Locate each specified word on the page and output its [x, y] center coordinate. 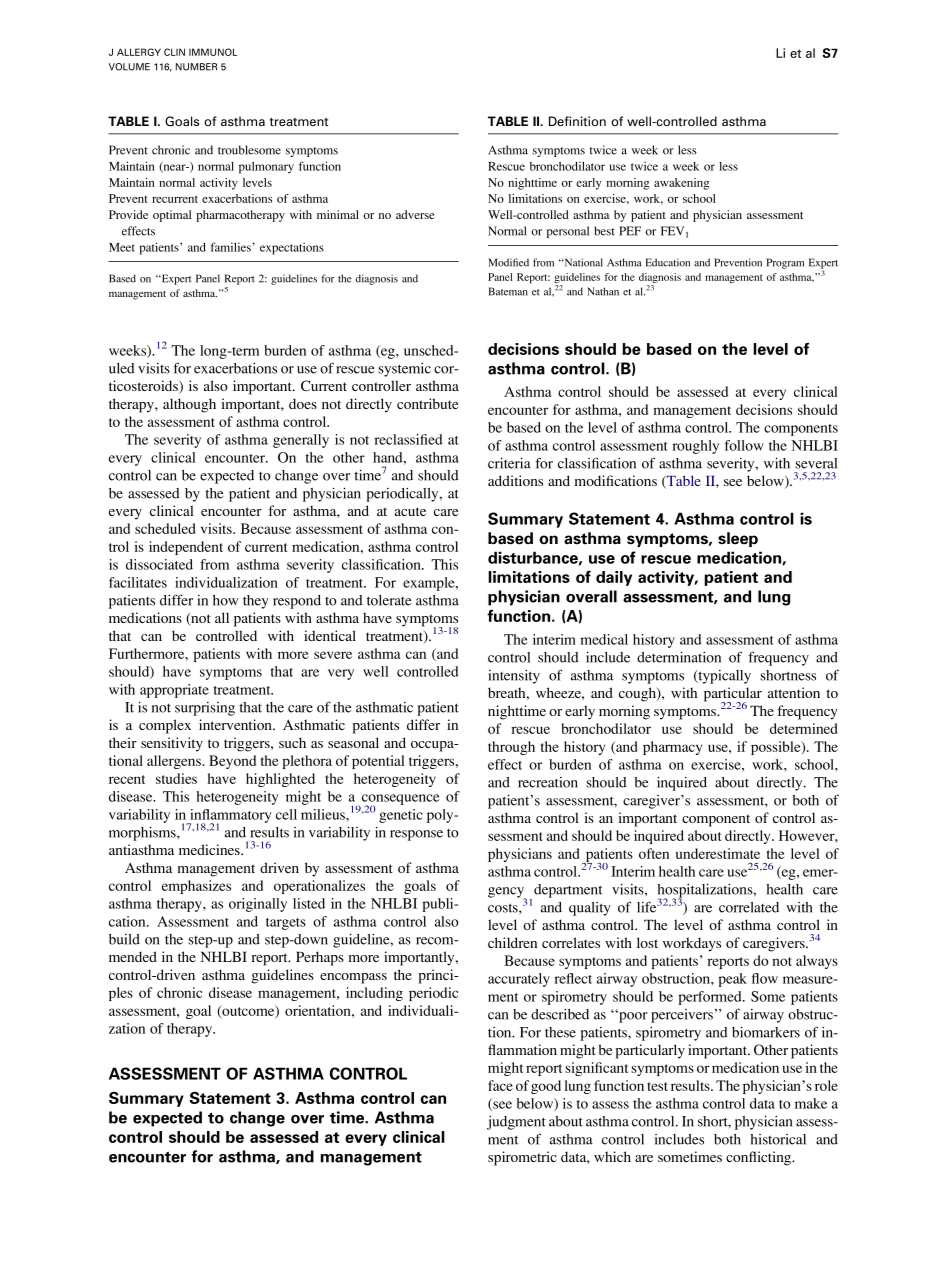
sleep [738, 539]
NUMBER [196, 67]
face [500, 1085]
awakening [681, 184]
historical [778, 1139]
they [256, 602]
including [374, 994]
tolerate [389, 600]
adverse [415, 214]
